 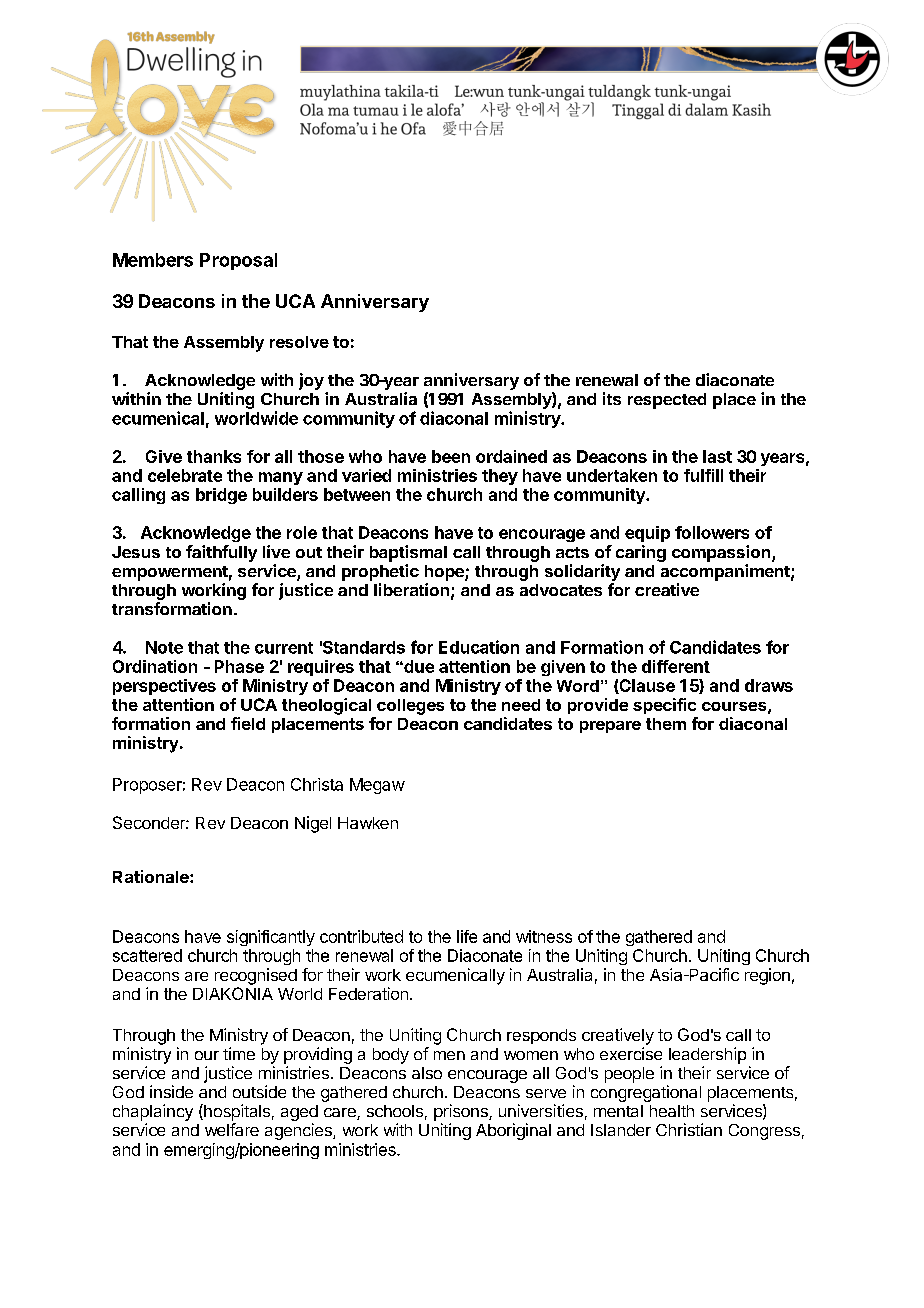 What do you see at coordinates (672, 1111) in the screenshot?
I see `health` at bounding box center [672, 1111].
